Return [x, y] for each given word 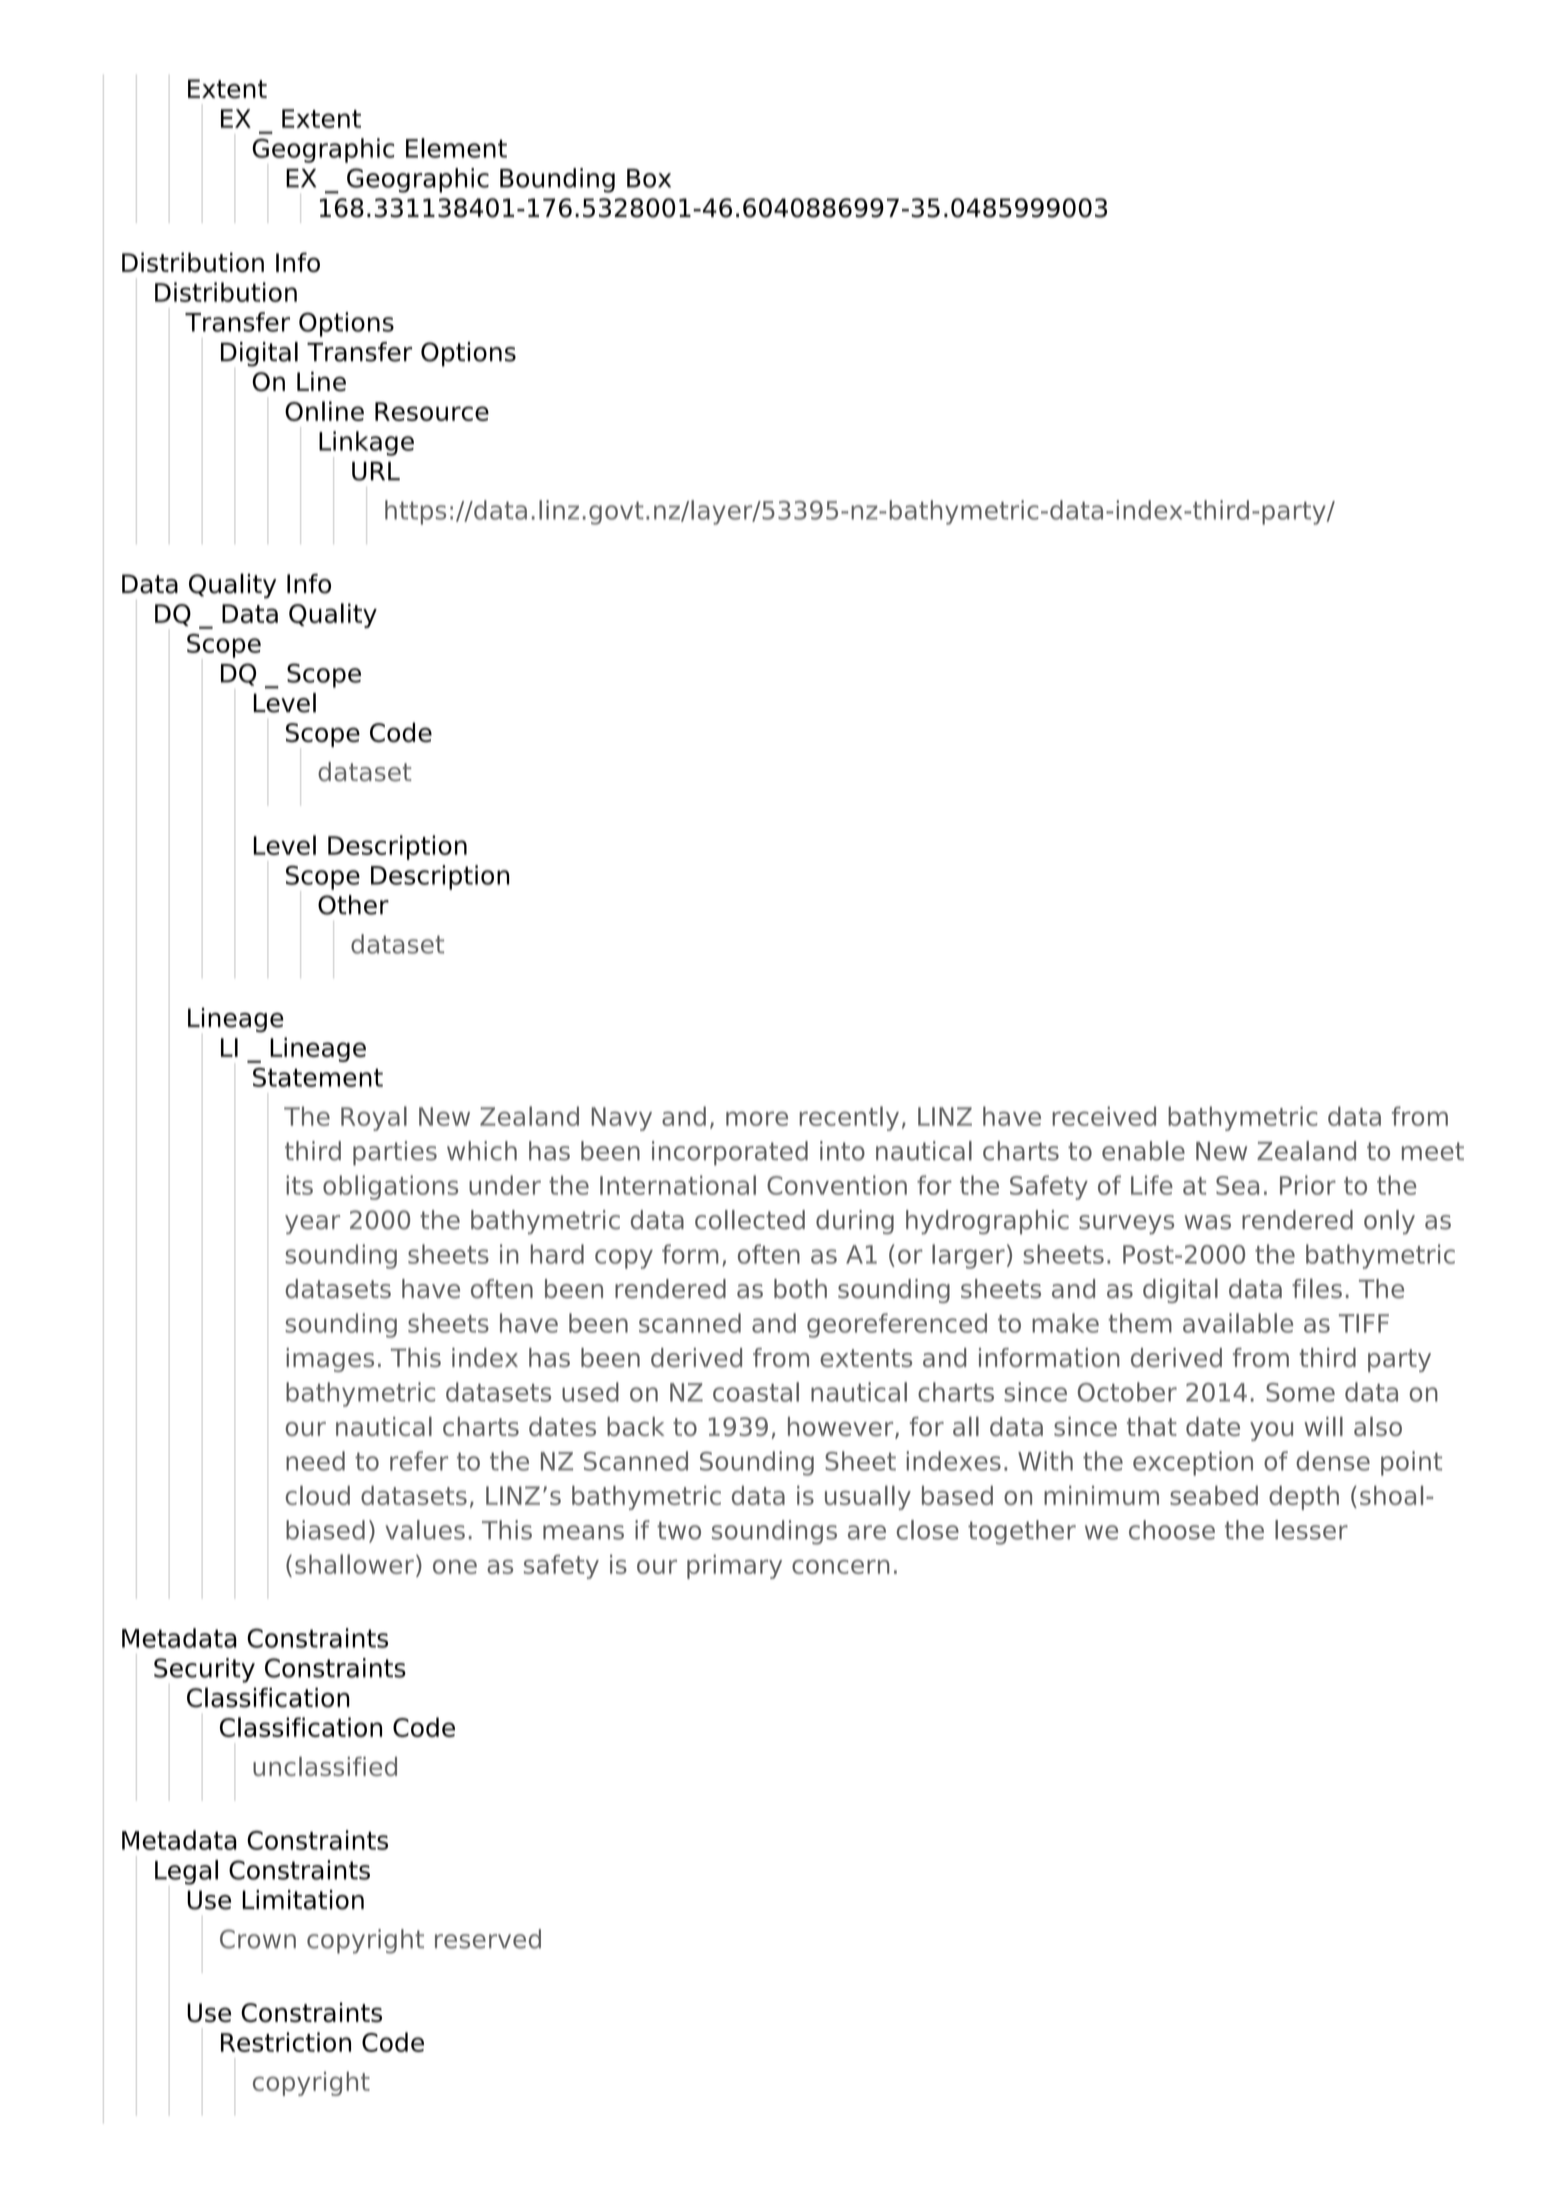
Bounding [557, 180]
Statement [318, 1077]
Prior [1308, 1185]
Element [456, 148]
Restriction [286, 2042]
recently [849, 1118]
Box [649, 178]
